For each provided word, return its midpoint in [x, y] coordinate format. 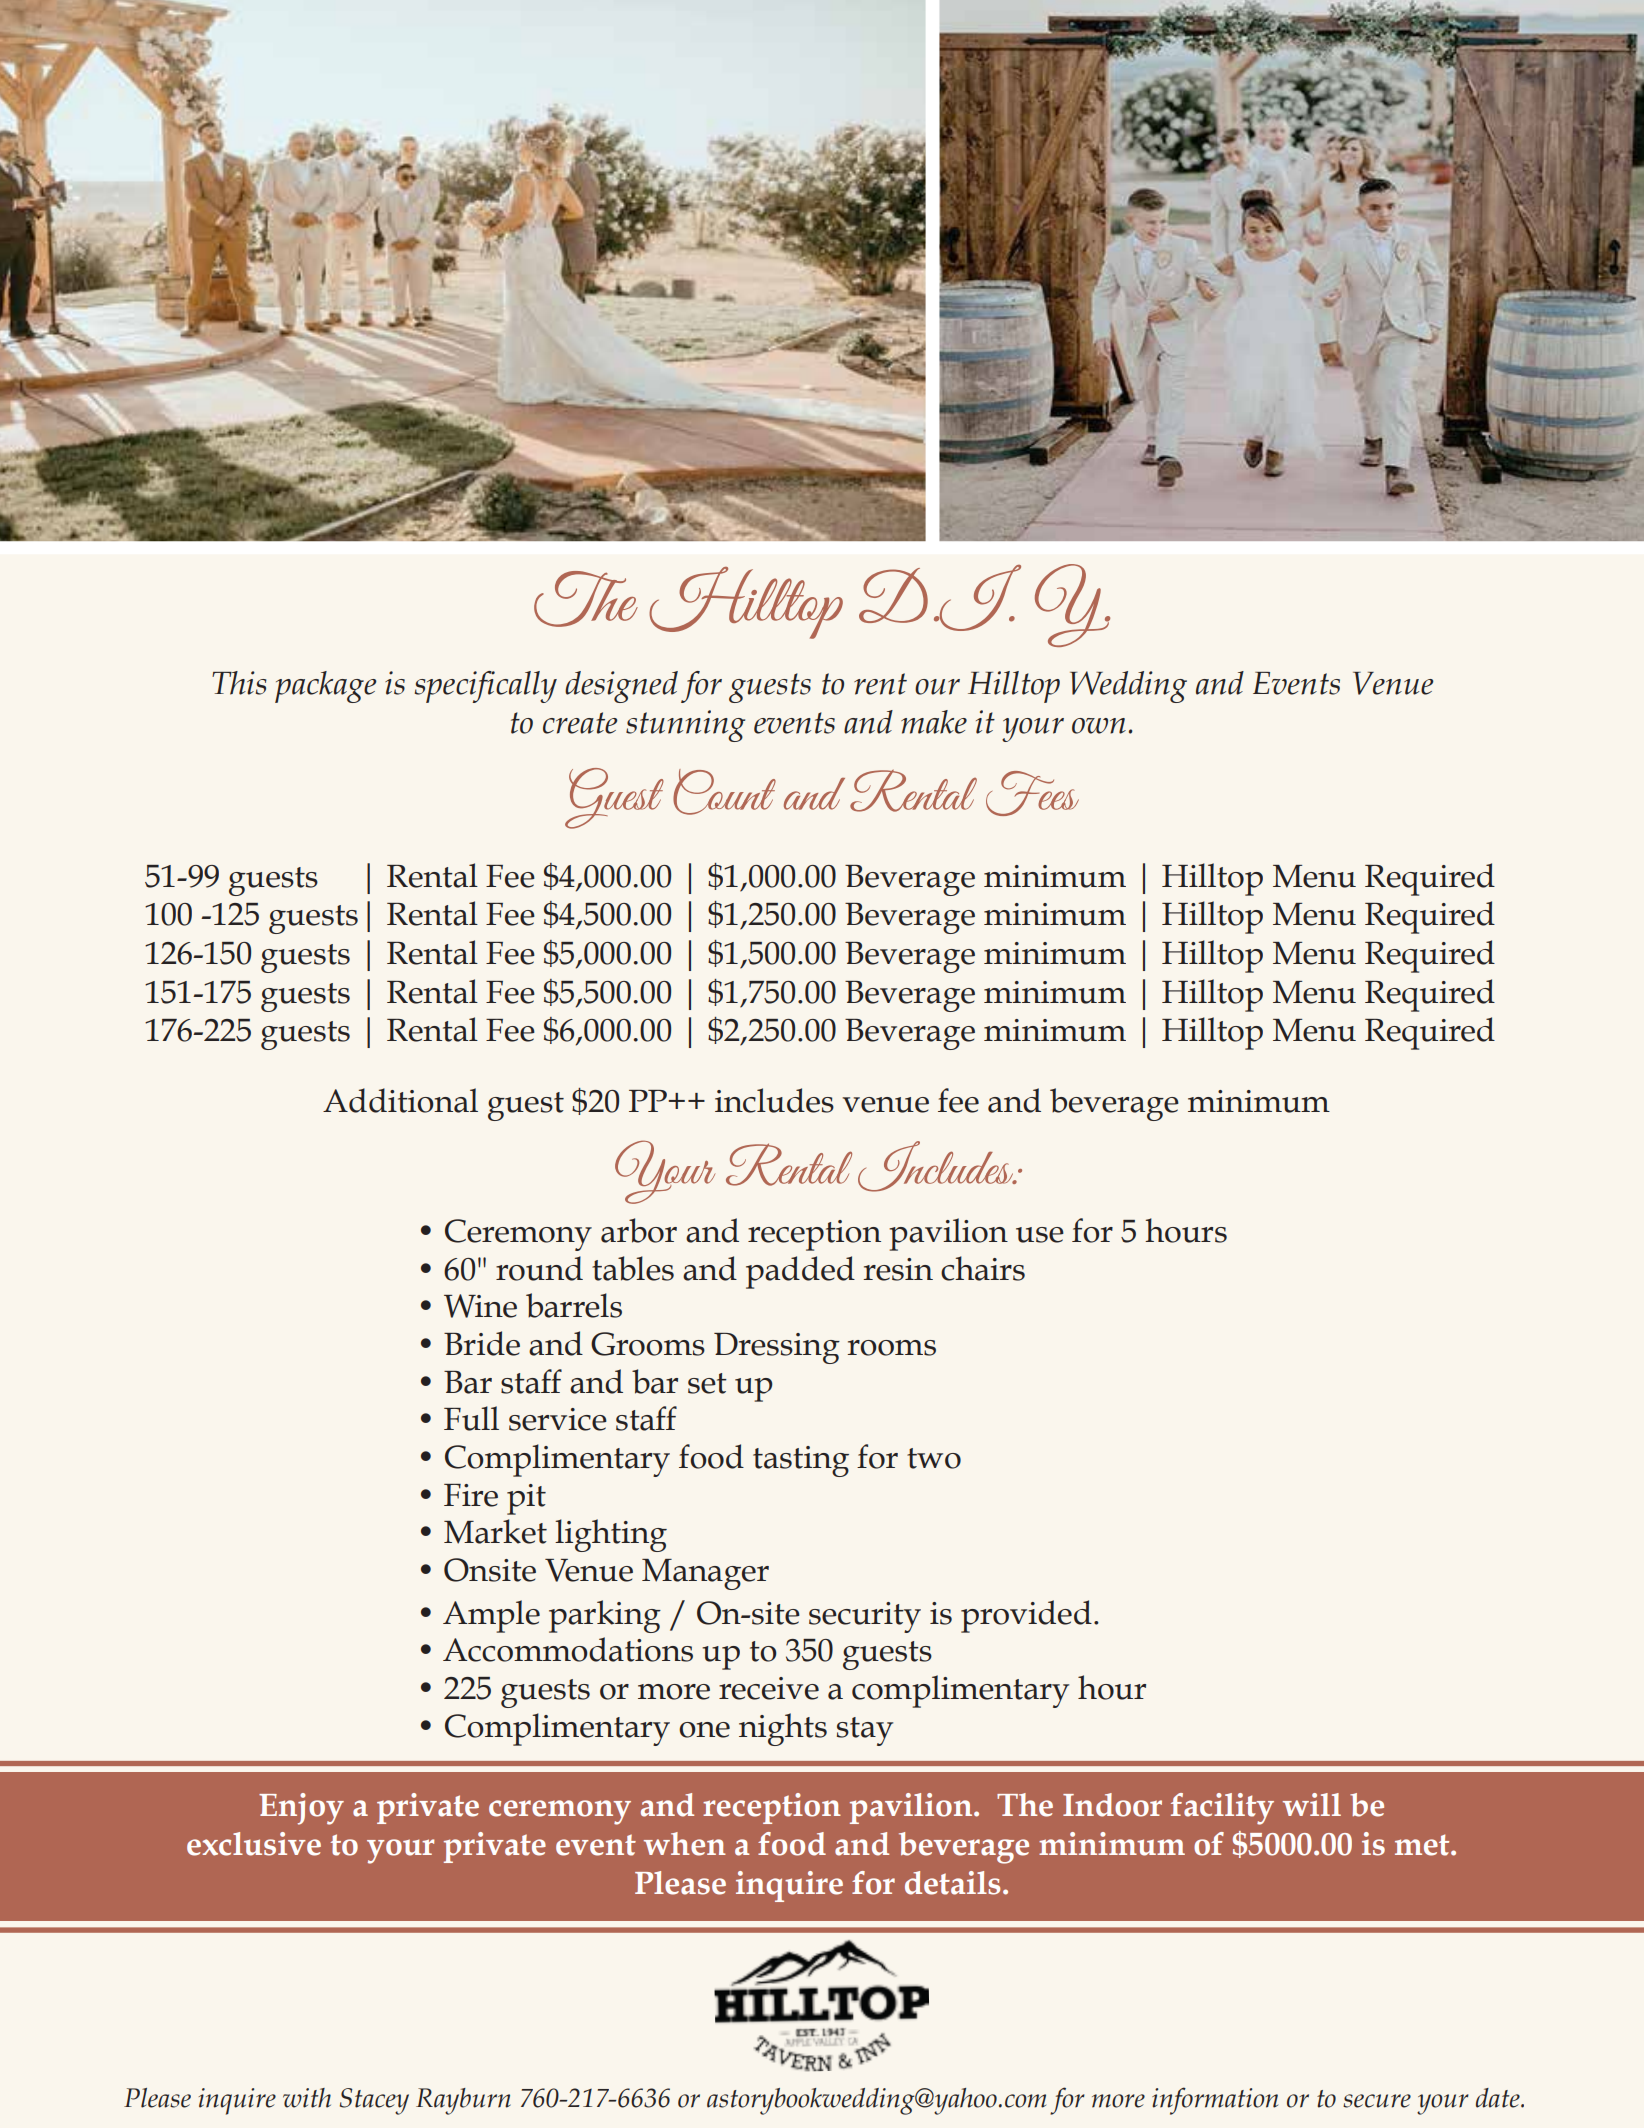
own [1099, 726]
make [934, 722]
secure [1377, 2101]
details [952, 1883]
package [325, 687]
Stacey [374, 2101]
